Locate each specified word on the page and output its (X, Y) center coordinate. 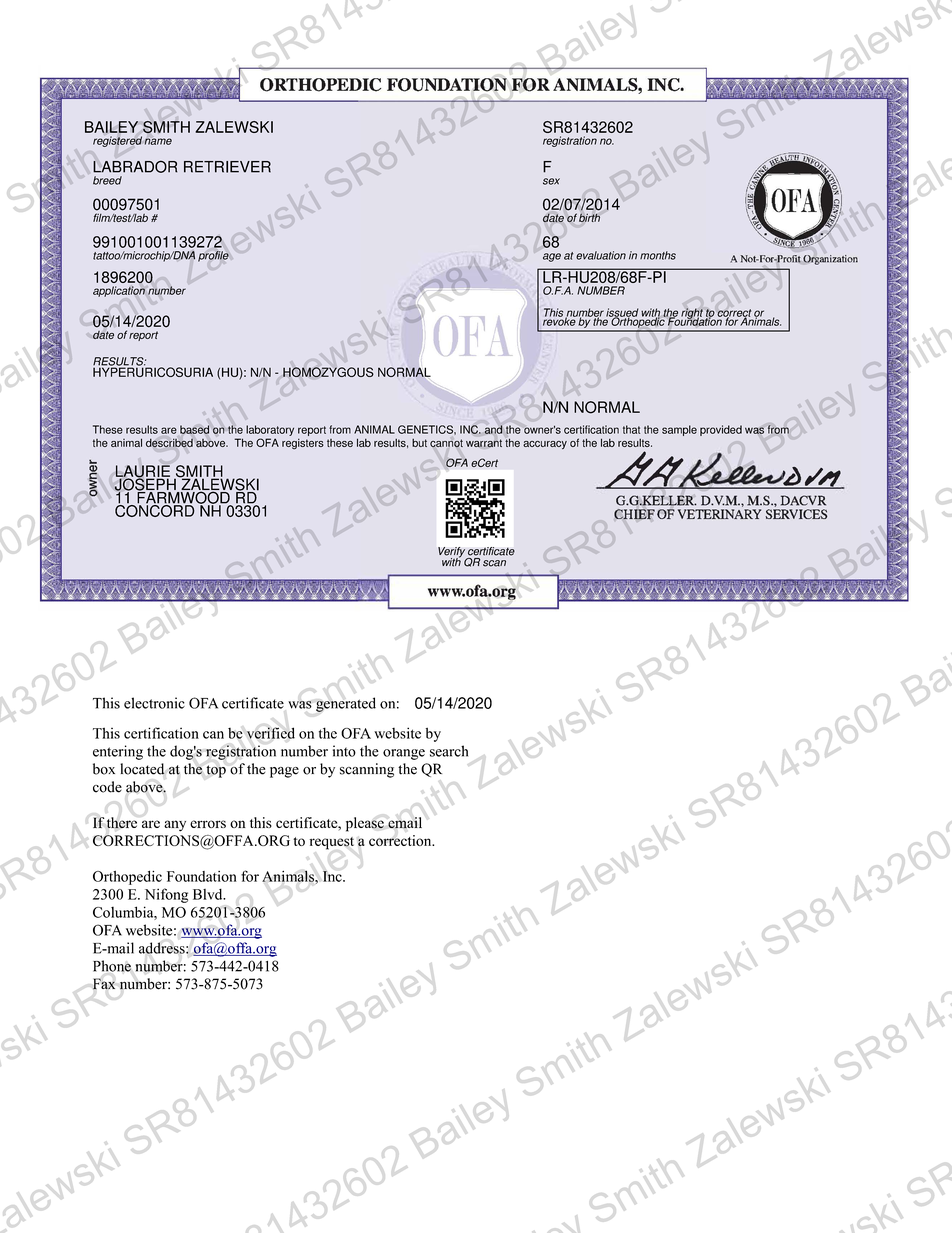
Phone (112, 966)
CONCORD (155, 510)
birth (589, 217)
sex (551, 181)
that (631, 429)
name (158, 141)
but (419, 443)
